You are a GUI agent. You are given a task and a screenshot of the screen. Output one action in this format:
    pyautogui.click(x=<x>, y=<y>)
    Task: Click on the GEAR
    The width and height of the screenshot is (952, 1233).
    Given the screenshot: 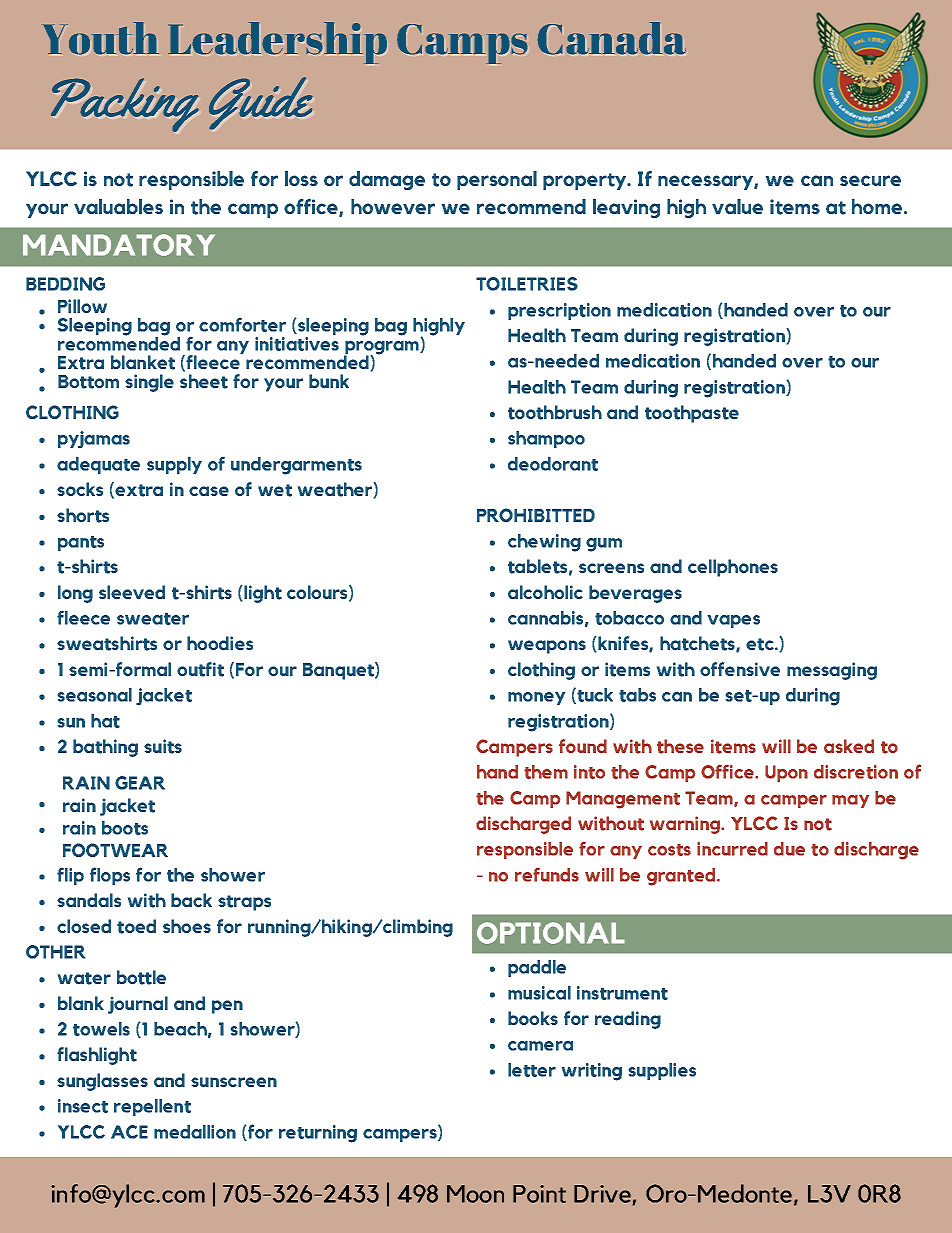 What is the action you would take?
    pyautogui.click(x=140, y=783)
